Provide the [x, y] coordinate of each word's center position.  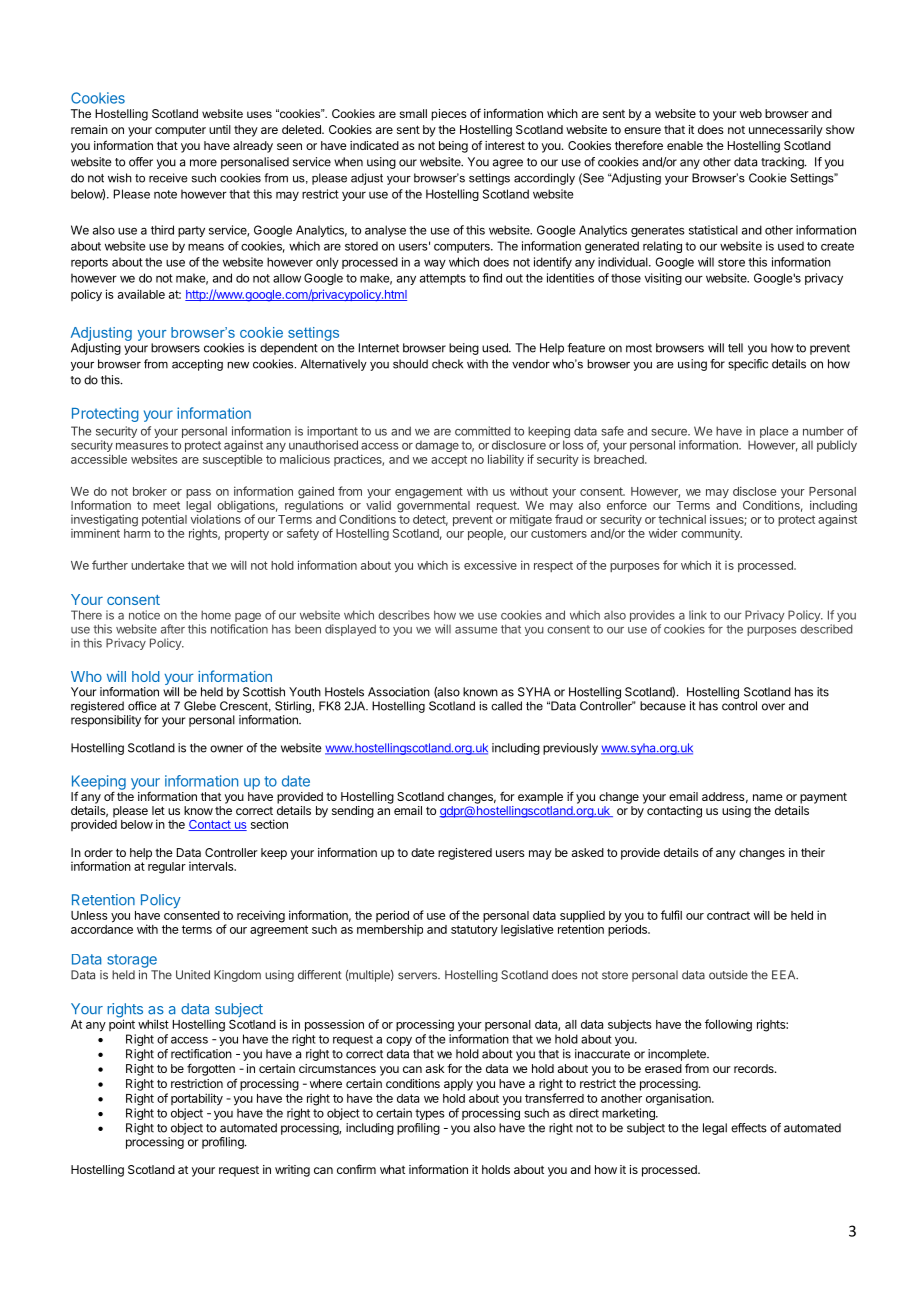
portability [197, 1099]
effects [749, 1128]
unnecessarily [786, 131]
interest [505, 145]
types [430, 1114]
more [203, 163]
